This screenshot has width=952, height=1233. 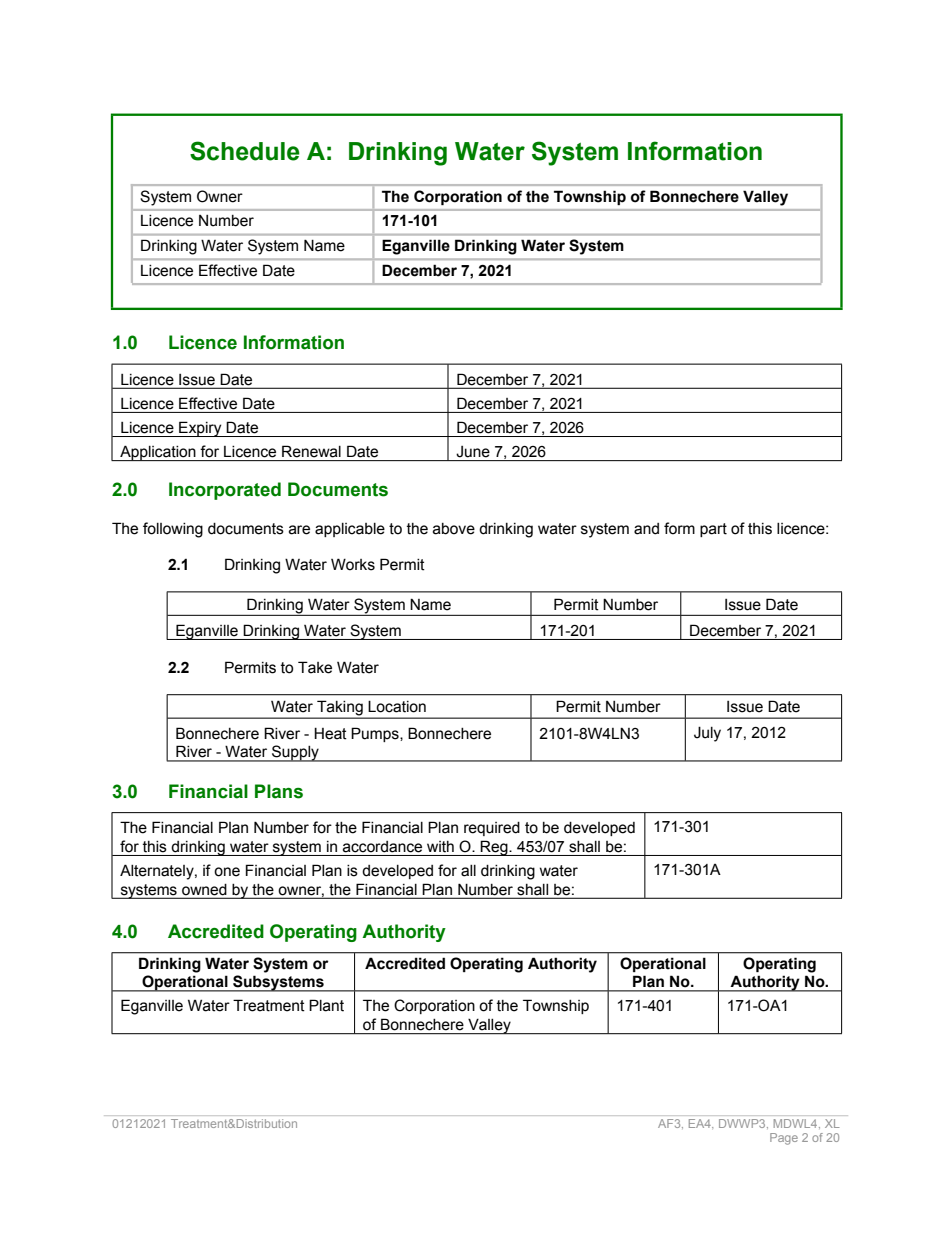 What do you see at coordinates (713, 530) in the screenshot?
I see `part` at bounding box center [713, 530].
